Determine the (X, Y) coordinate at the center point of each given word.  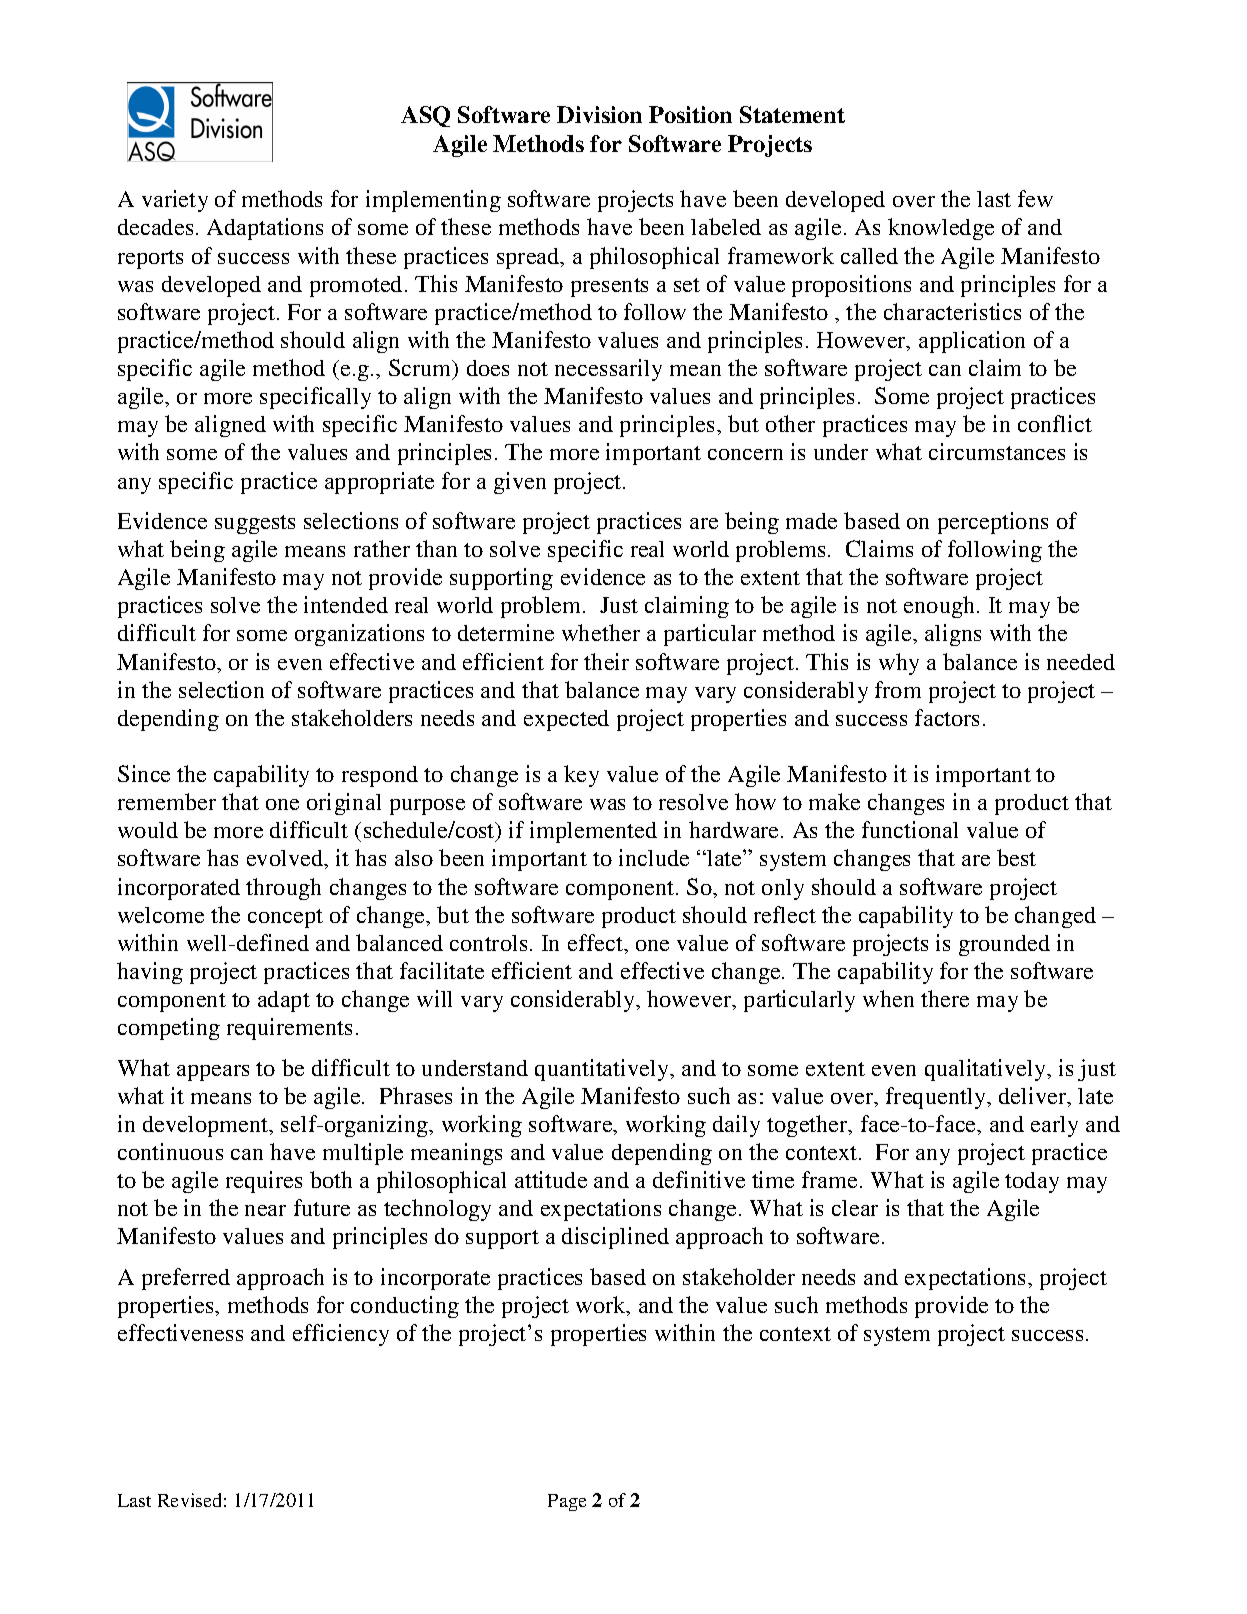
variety (175, 201)
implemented (593, 832)
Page (567, 1502)
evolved (286, 859)
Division (599, 114)
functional (910, 829)
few (1035, 198)
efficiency (341, 1335)
